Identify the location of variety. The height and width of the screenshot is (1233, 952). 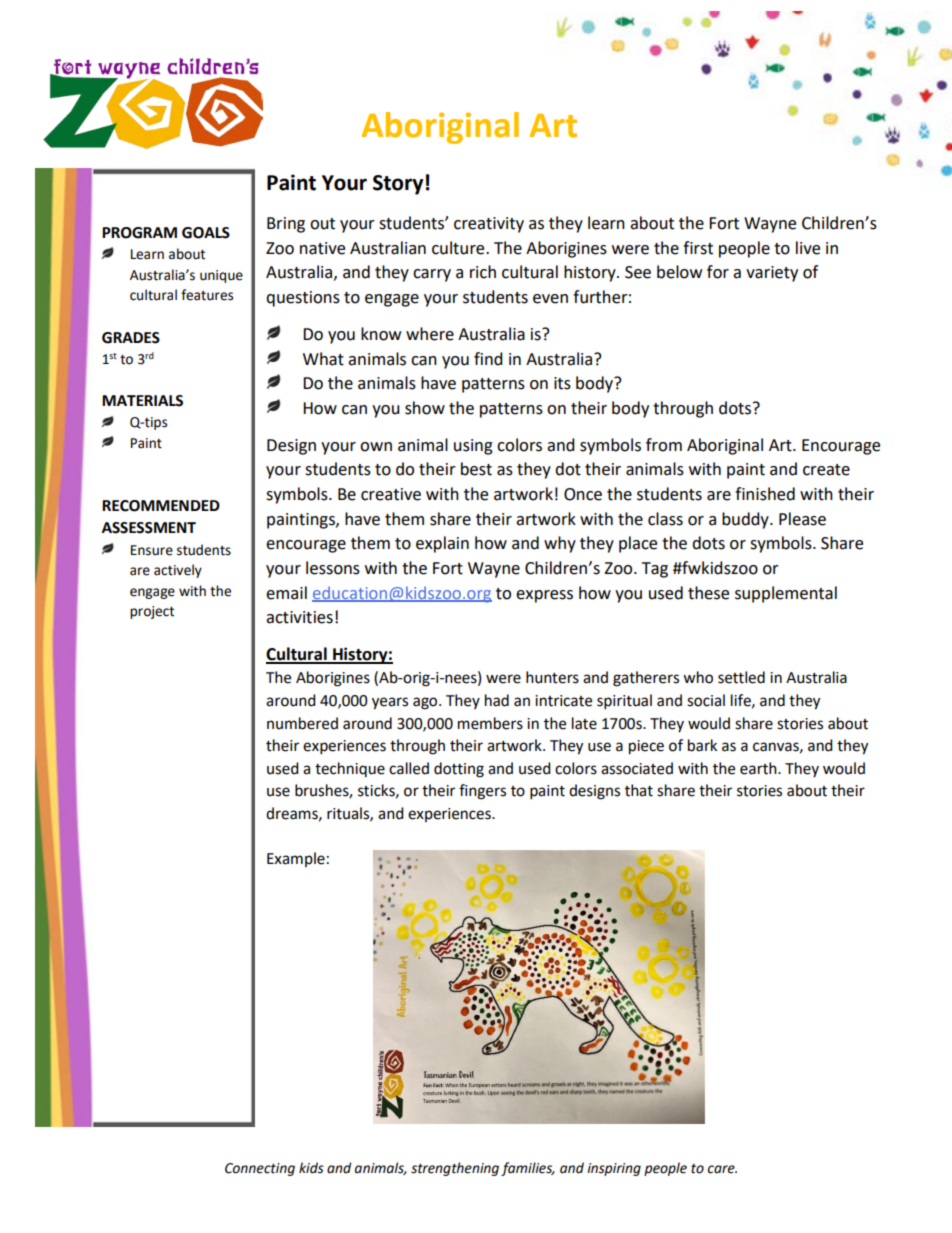
(772, 274).
